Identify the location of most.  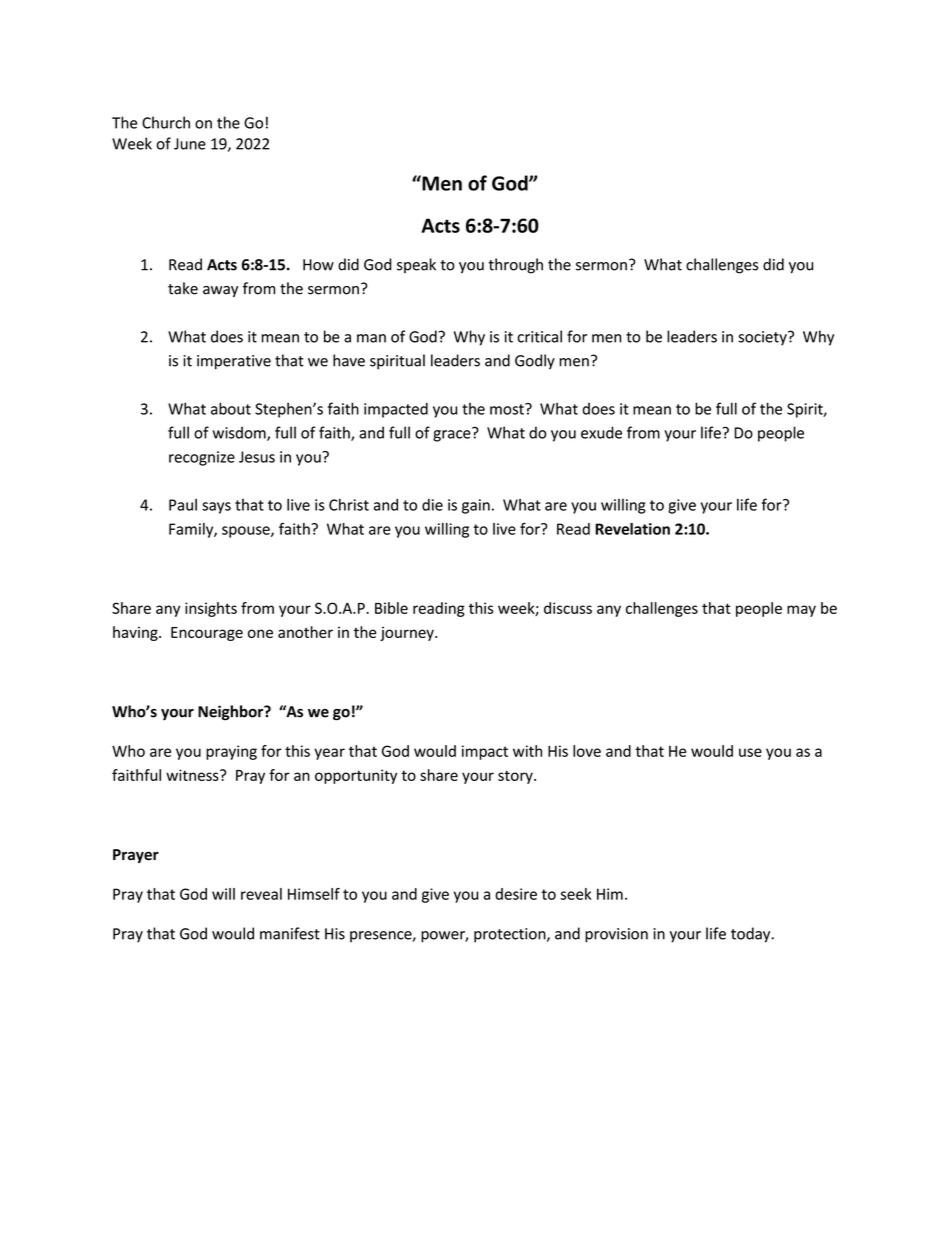
(508, 409).
